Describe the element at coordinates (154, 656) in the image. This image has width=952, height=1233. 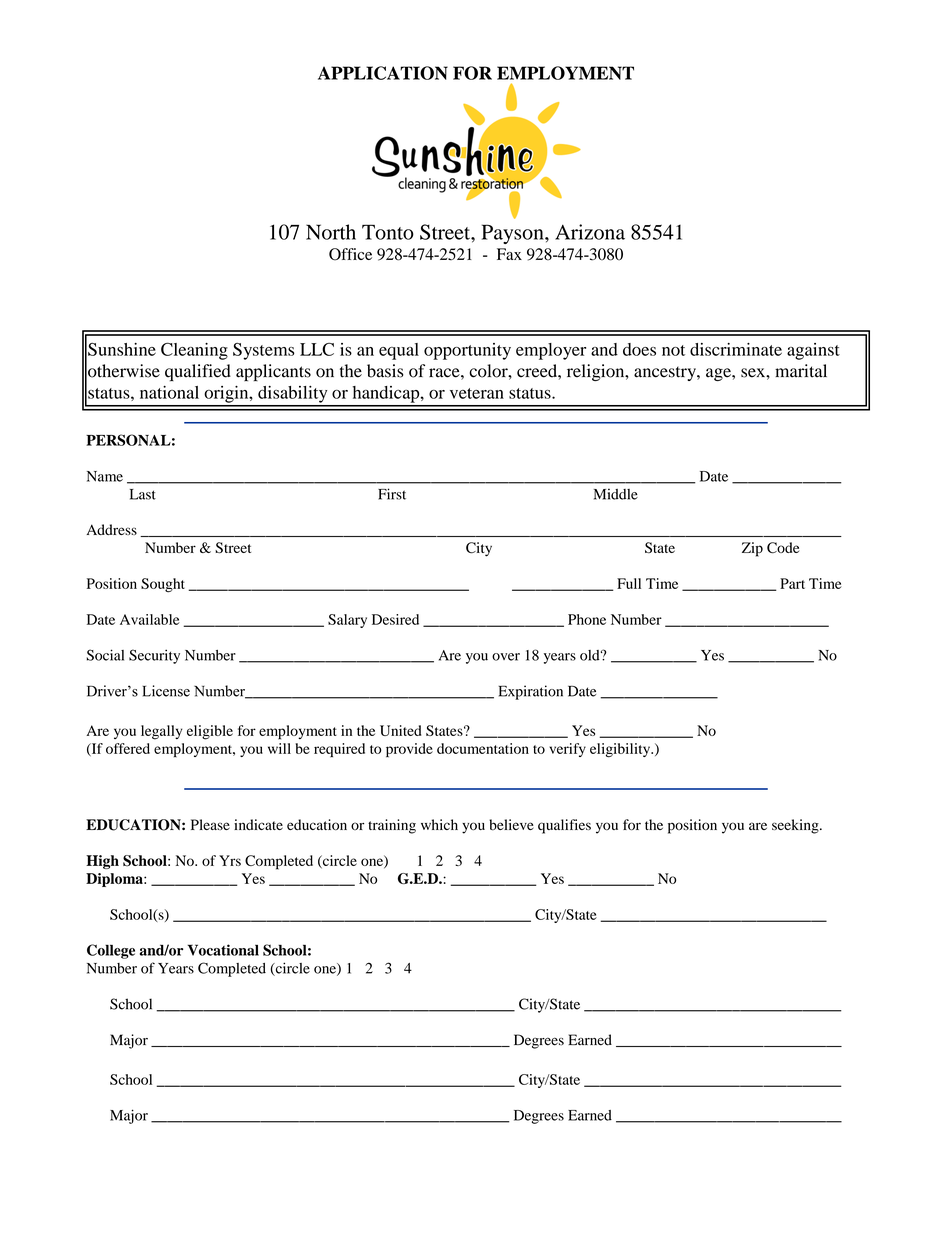
I see `Security` at that location.
